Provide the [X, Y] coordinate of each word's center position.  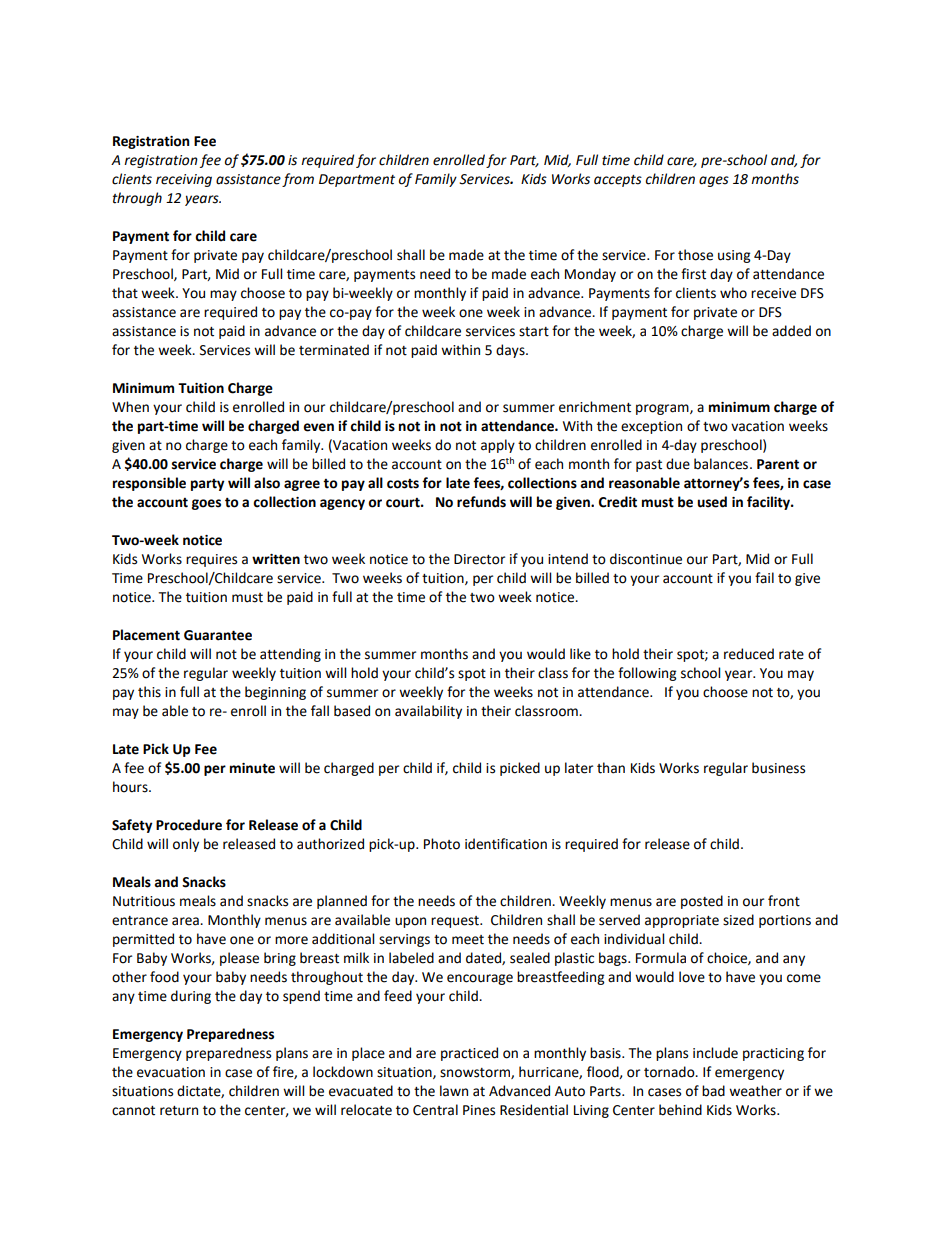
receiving [184, 180]
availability [428, 712]
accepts [618, 181]
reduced [749, 654]
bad [713, 1091]
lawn [454, 1091]
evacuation [171, 1072]
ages [714, 181]
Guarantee [218, 635]
